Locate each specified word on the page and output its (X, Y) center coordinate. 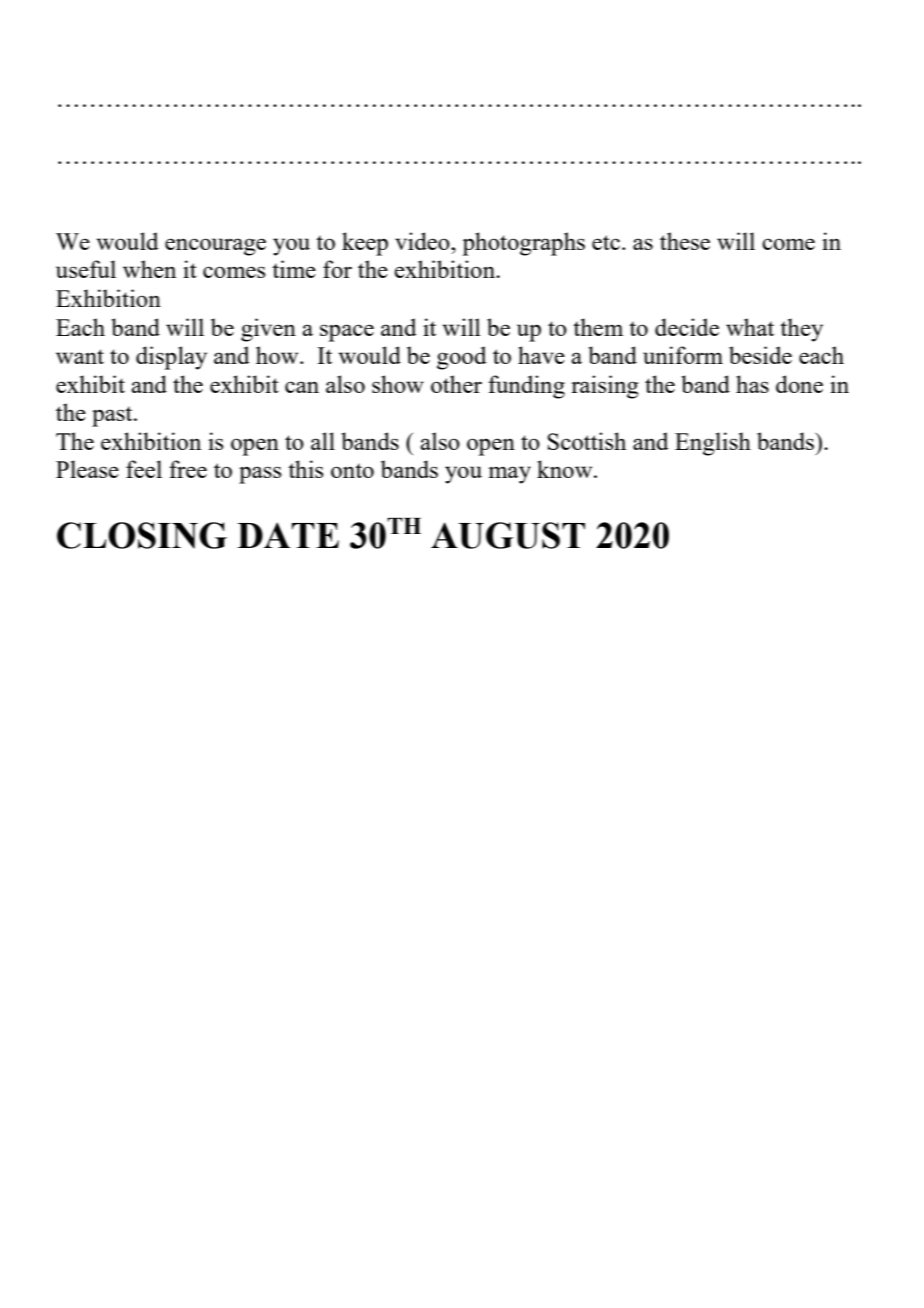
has (752, 384)
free (188, 469)
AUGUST (508, 535)
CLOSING (142, 535)
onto (352, 470)
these (685, 241)
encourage (215, 247)
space (347, 333)
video (423, 241)
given (268, 330)
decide (687, 327)
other (456, 384)
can (302, 387)
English (713, 444)
